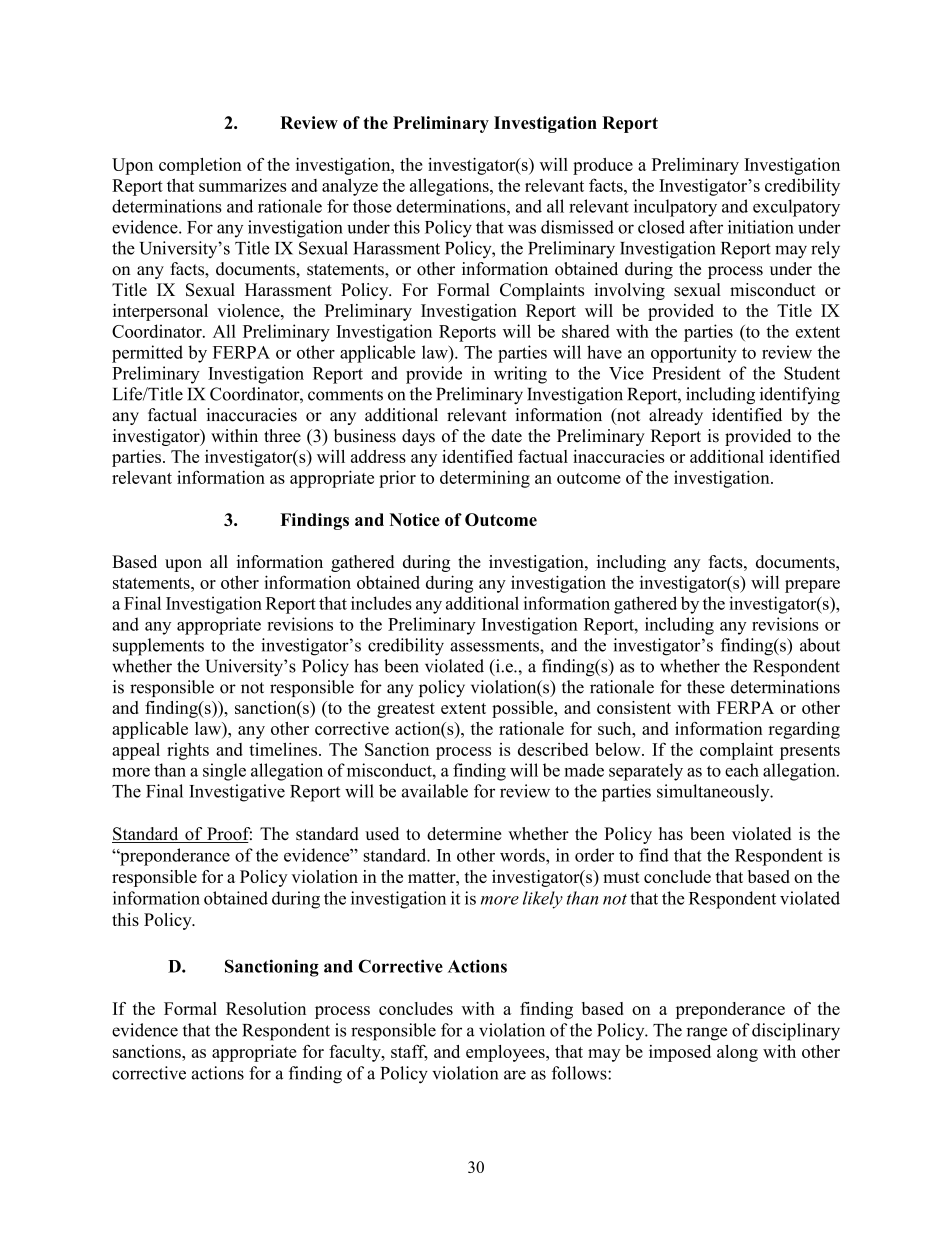 The width and height of the screenshot is (952, 1233). I want to click on prepare, so click(812, 586).
